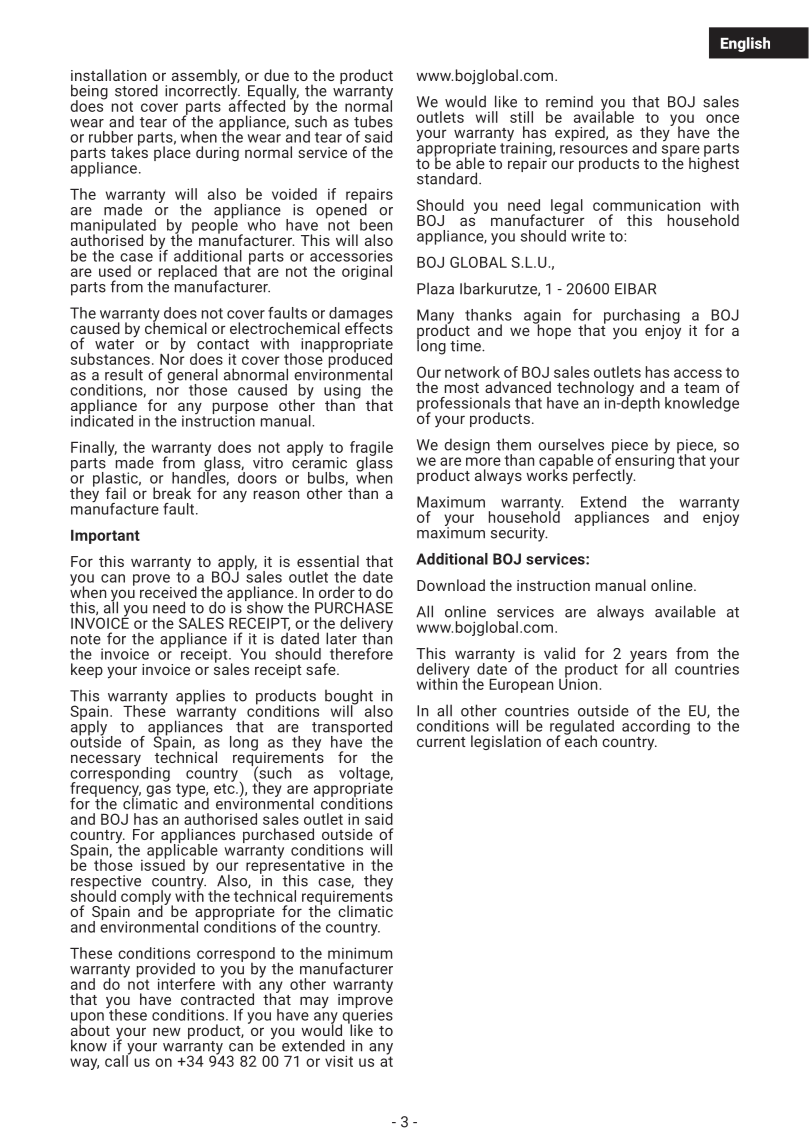 This screenshot has height=1147, width=809. I want to click on water, so click(115, 343).
